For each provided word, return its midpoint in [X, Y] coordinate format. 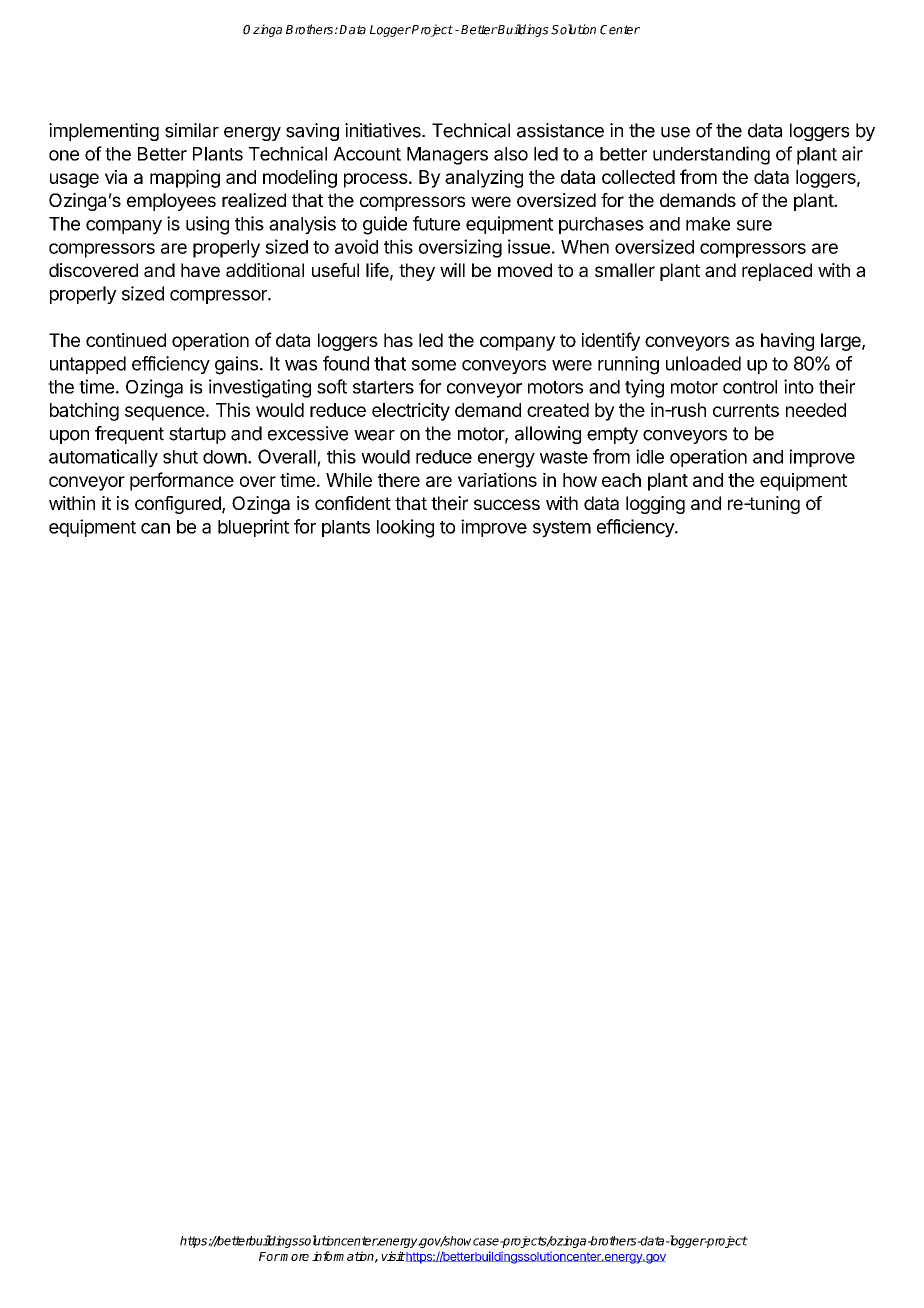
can [155, 528]
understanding [711, 155]
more [294, 1257]
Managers [447, 156]
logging [655, 505]
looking [405, 528]
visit [393, 1256]
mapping [185, 178]
